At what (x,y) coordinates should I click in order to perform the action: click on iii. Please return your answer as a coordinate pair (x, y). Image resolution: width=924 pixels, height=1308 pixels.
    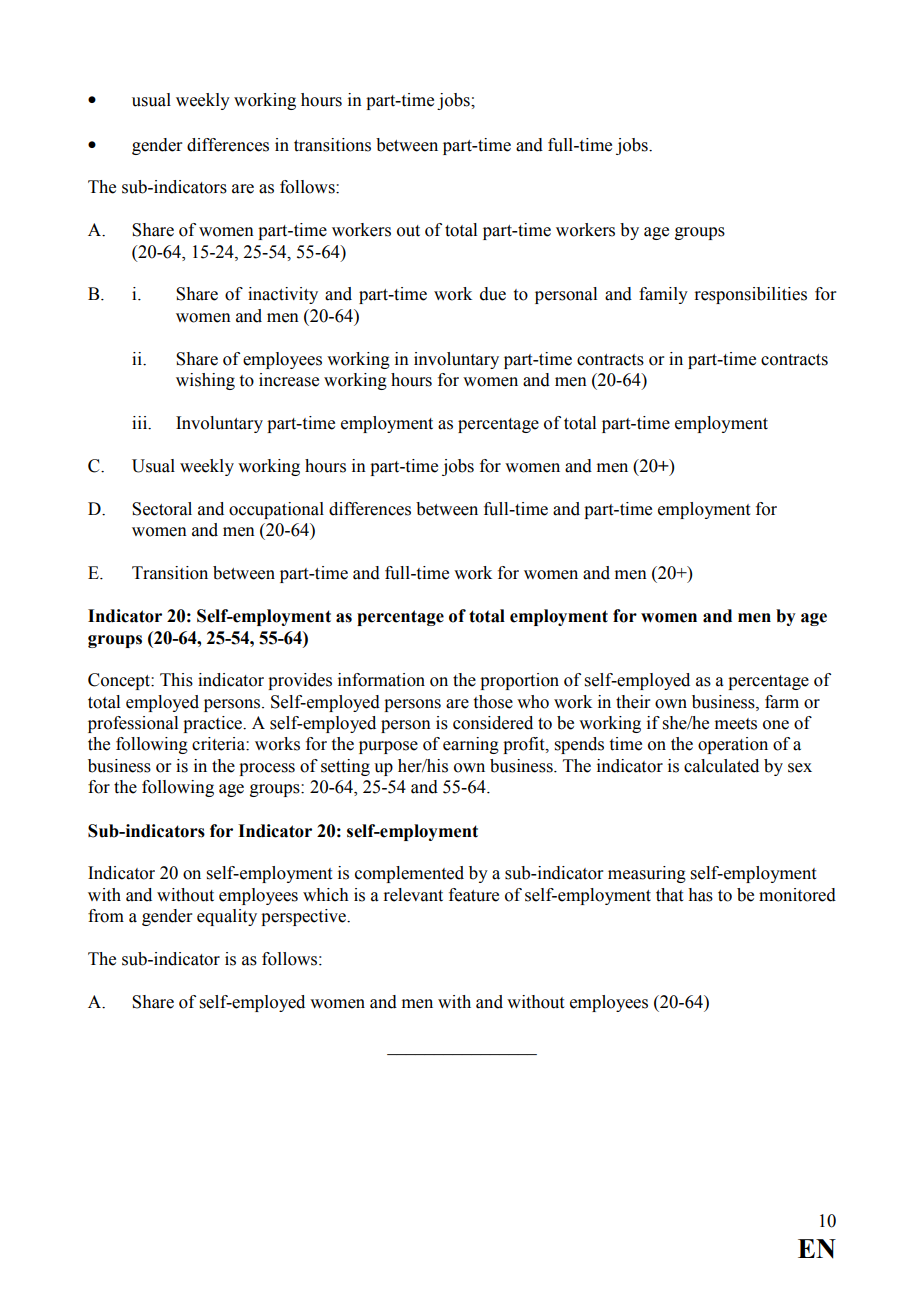
    Looking at the image, I should click on (141, 423).
